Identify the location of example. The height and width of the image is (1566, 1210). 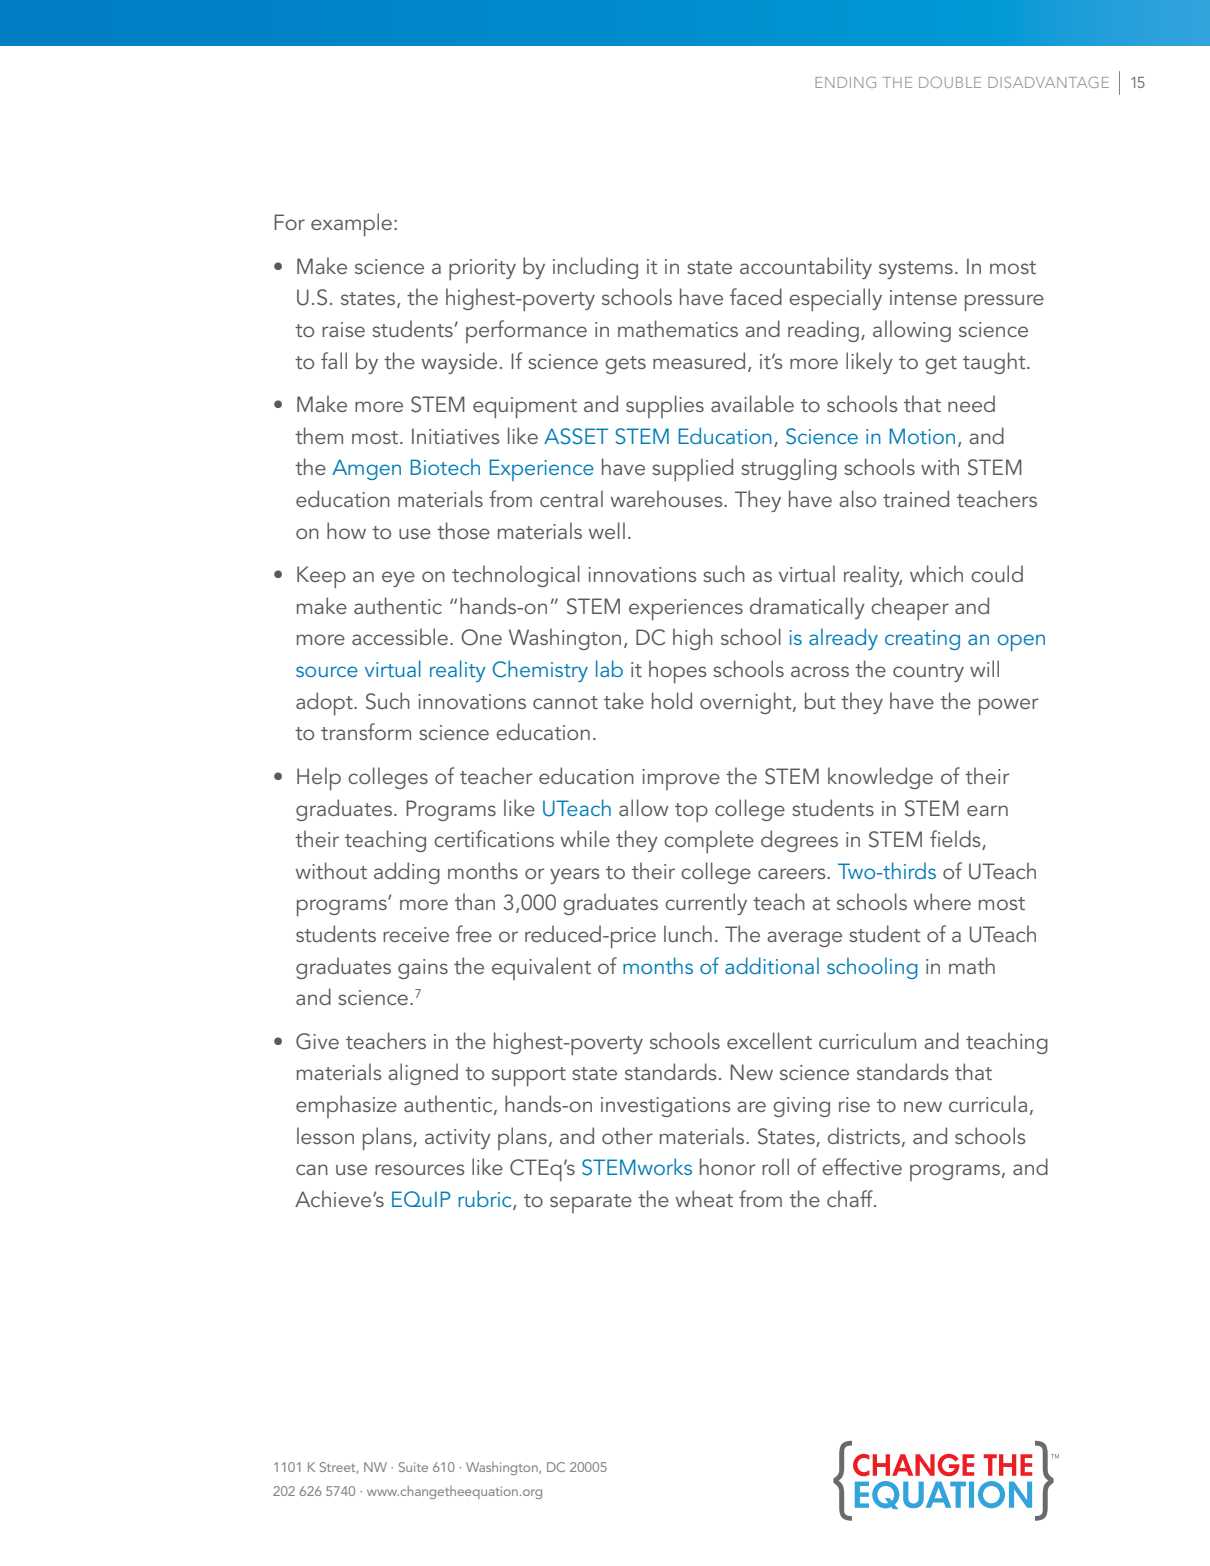
(351, 224).
